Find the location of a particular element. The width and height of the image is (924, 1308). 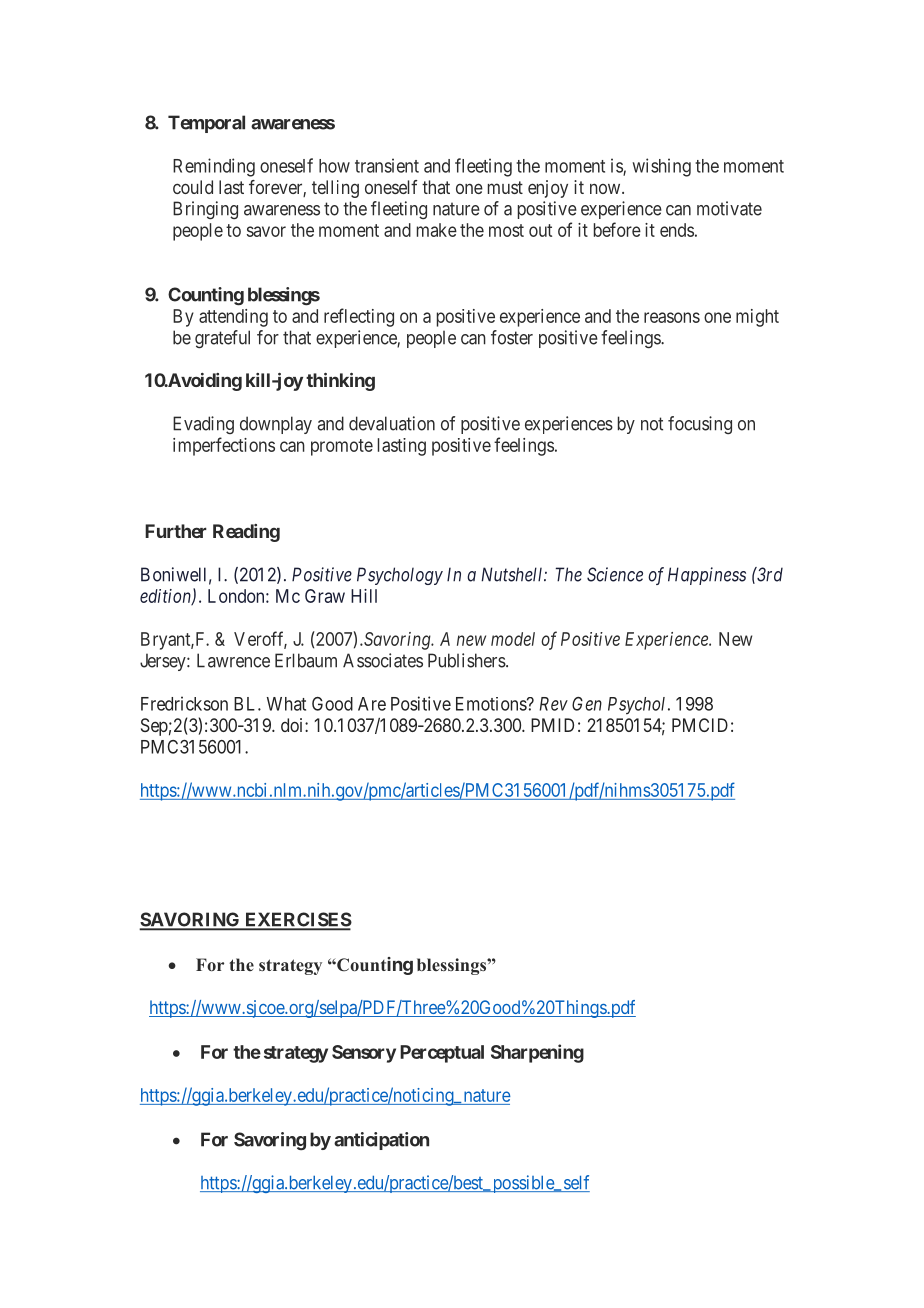

Publishers is located at coordinates (467, 660).
